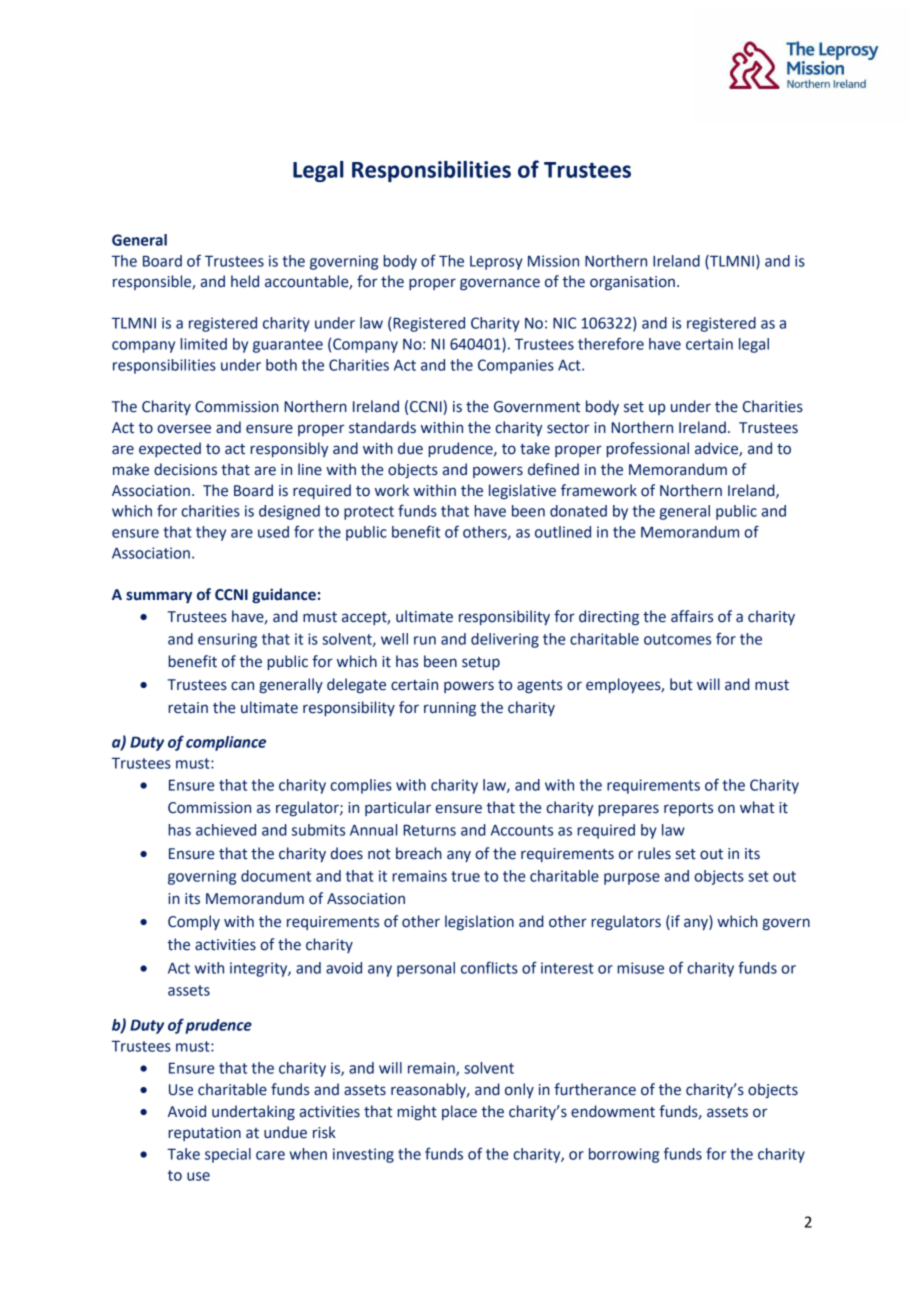 The image size is (924, 1308). What do you see at coordinates (185, 469) in the screenshot?
I see `decisions` at bounding box center [185, 469].
